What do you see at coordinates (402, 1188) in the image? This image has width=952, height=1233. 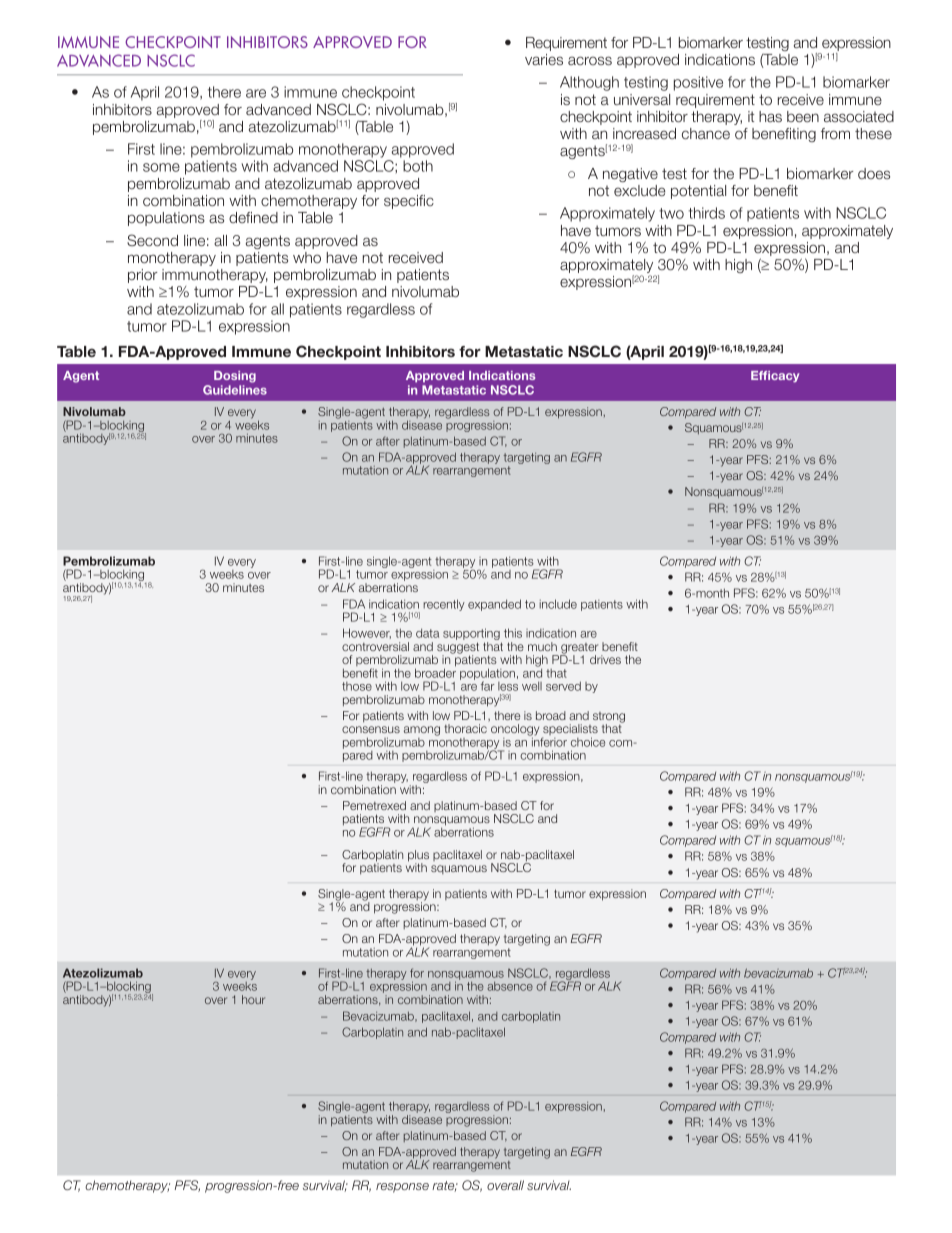 I see `response` at bounding box center [402, 1188].
